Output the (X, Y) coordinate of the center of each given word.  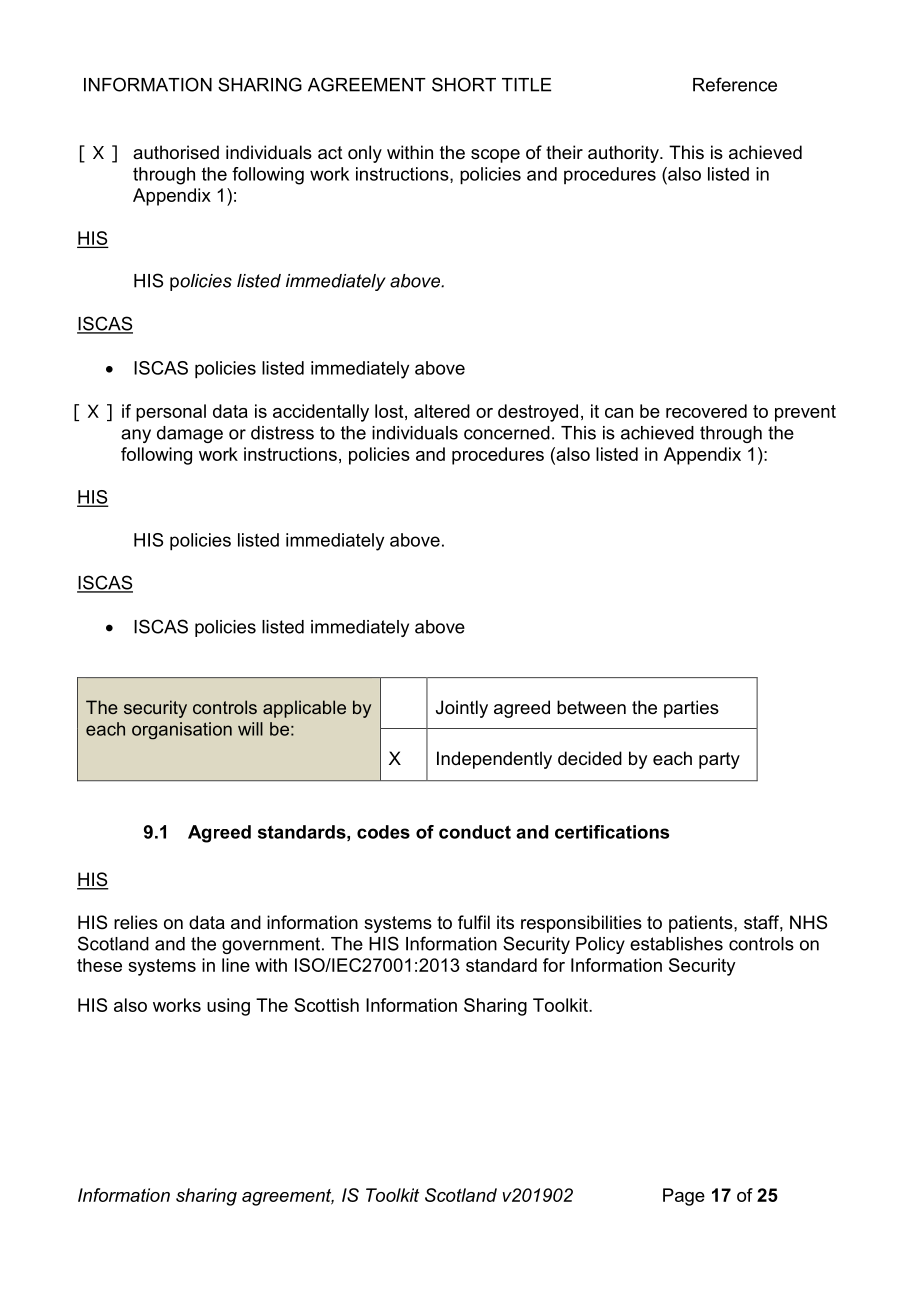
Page (684, 1197)
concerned (507, 433)
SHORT (464, 84)
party (719, 760)
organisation (182, 731)
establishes (676, 944)
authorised (176, 152)
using (228, 1007)
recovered (706, 411)
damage (190, 434)
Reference (735, 84)
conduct (475, 832)
